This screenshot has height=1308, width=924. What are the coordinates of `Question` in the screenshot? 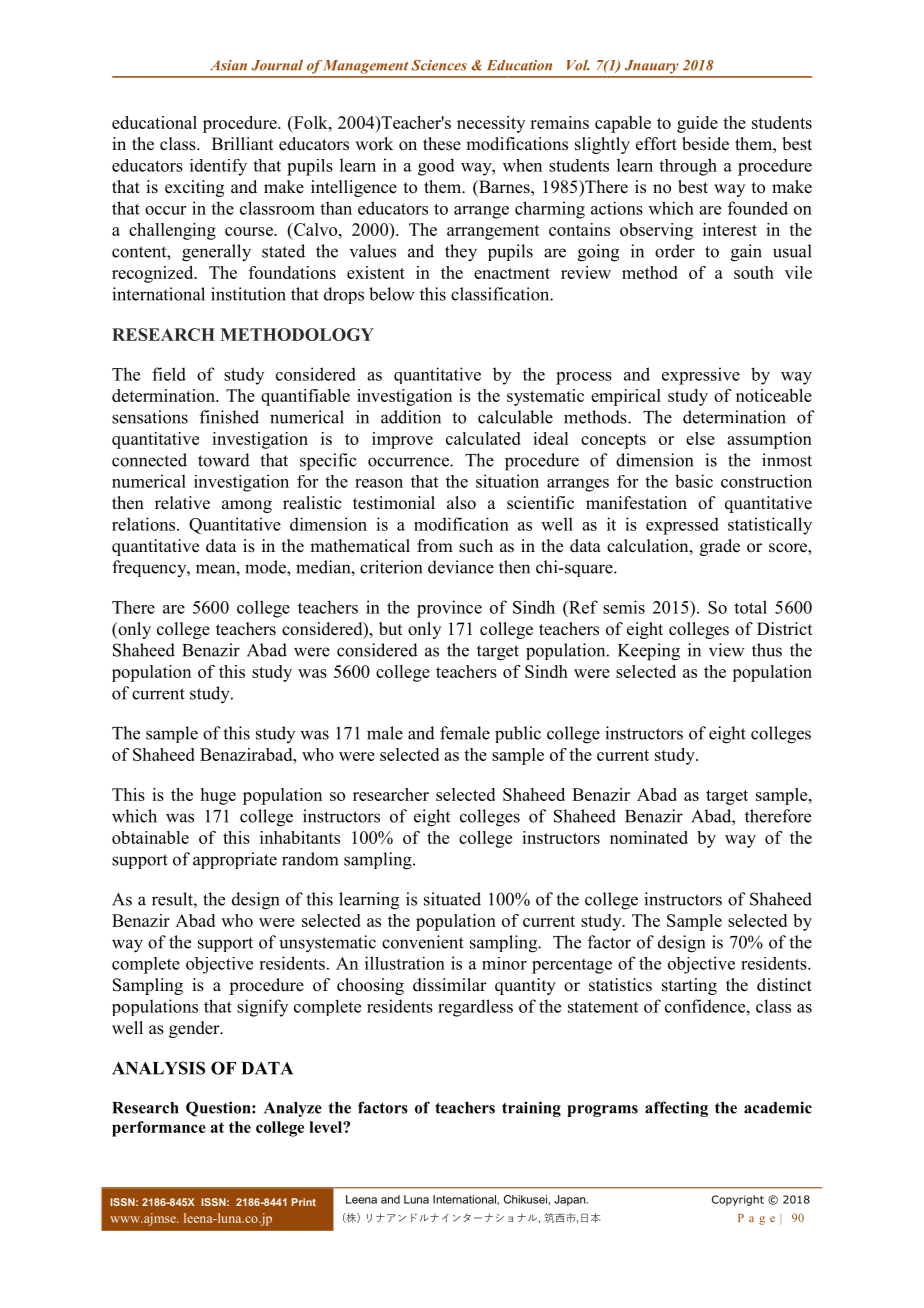 It's located at (219, 1109).
